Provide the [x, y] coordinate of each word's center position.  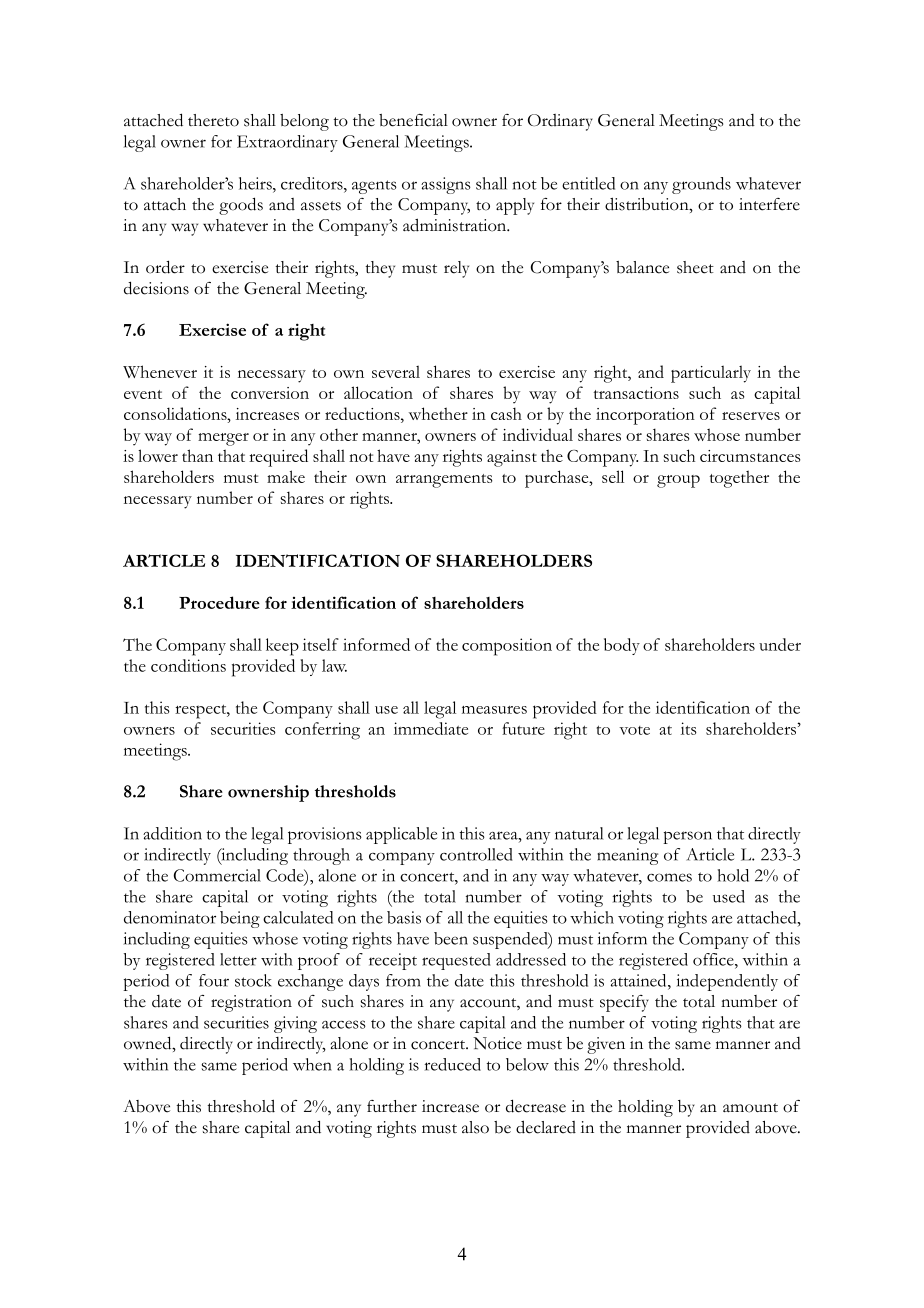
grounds [701, 185]
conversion [270, 393]
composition [507, 647]
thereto [213, 120]
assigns [446, 185]
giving [295, 1024]
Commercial [217, 875]
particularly [711, 374]
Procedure [219, 602]
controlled [476, 854]
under [780, 644]
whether [438, 413]
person [687, 837]
